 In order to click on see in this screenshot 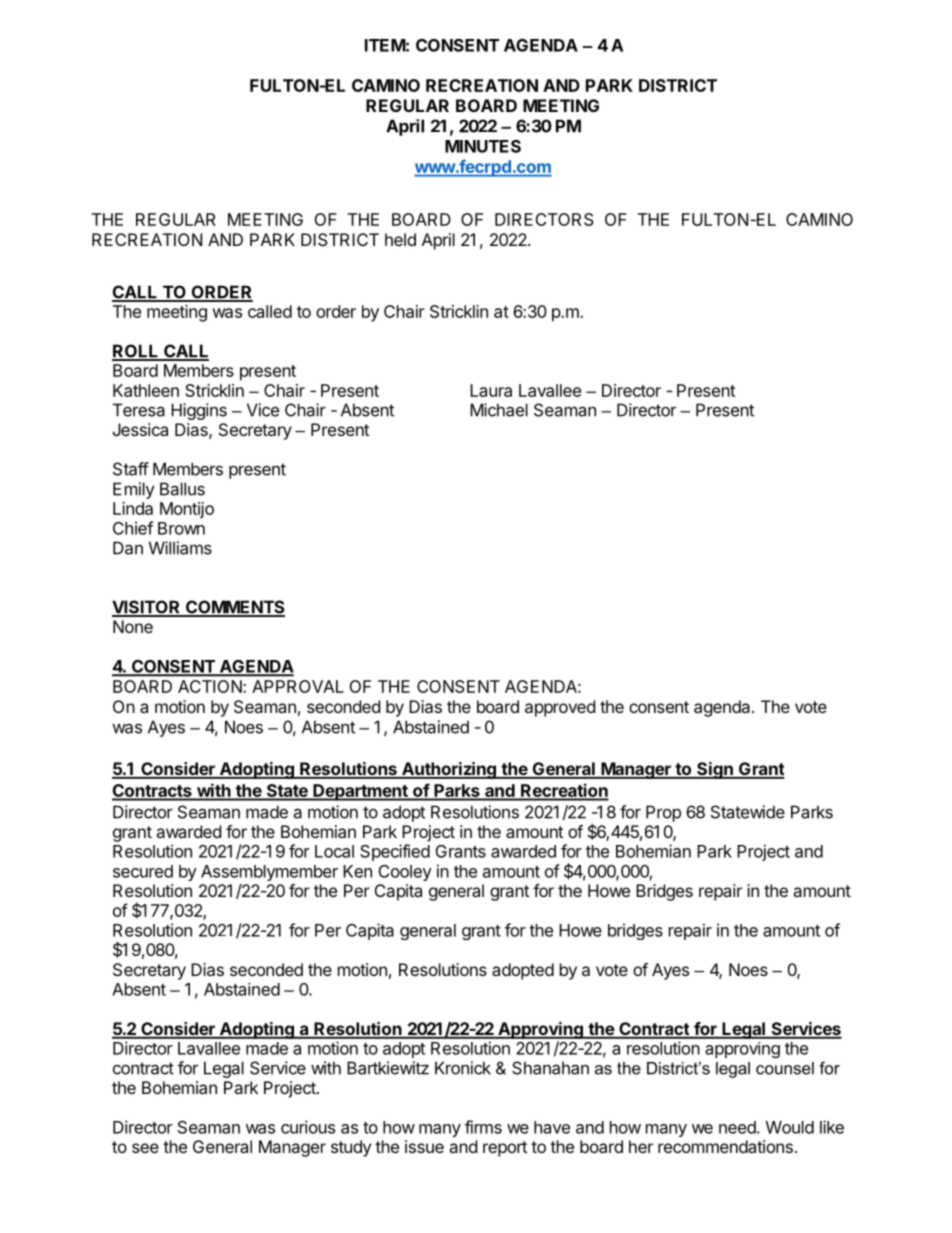, I will do `click(145, 1148)`.
